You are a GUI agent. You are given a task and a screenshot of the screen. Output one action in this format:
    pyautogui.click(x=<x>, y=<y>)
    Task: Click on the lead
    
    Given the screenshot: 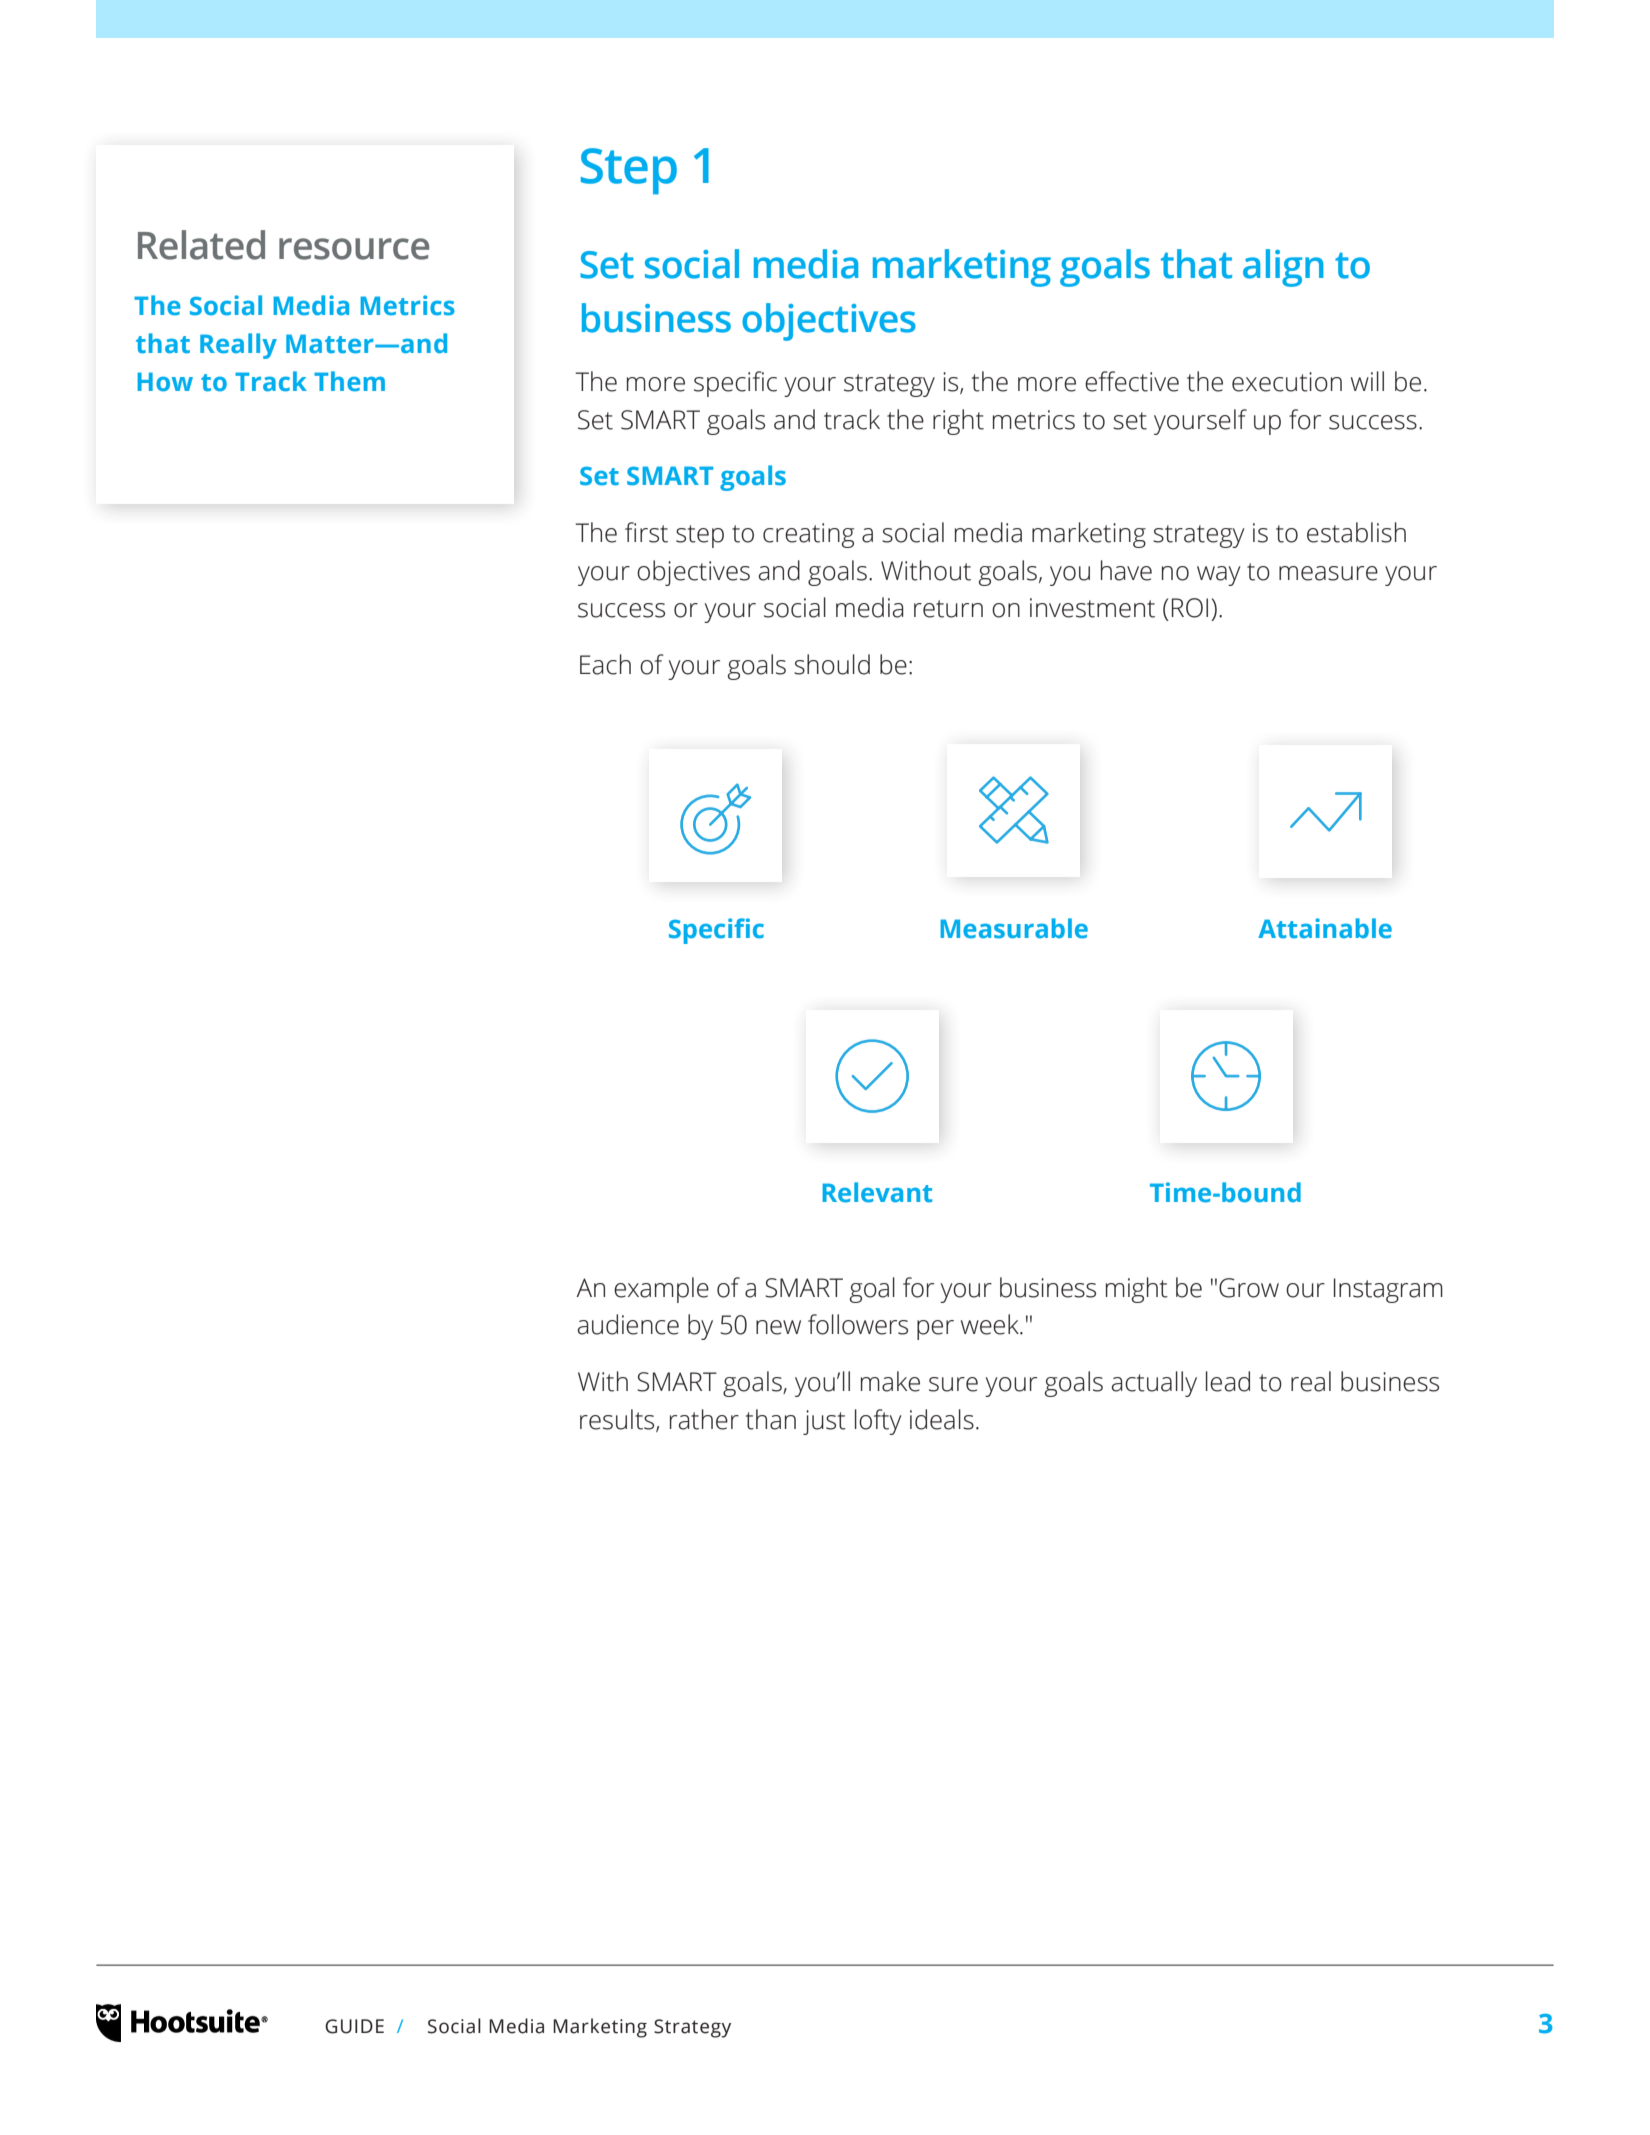 What is the action you would take?
    pyautogui.click(x=1228, y=1381)
